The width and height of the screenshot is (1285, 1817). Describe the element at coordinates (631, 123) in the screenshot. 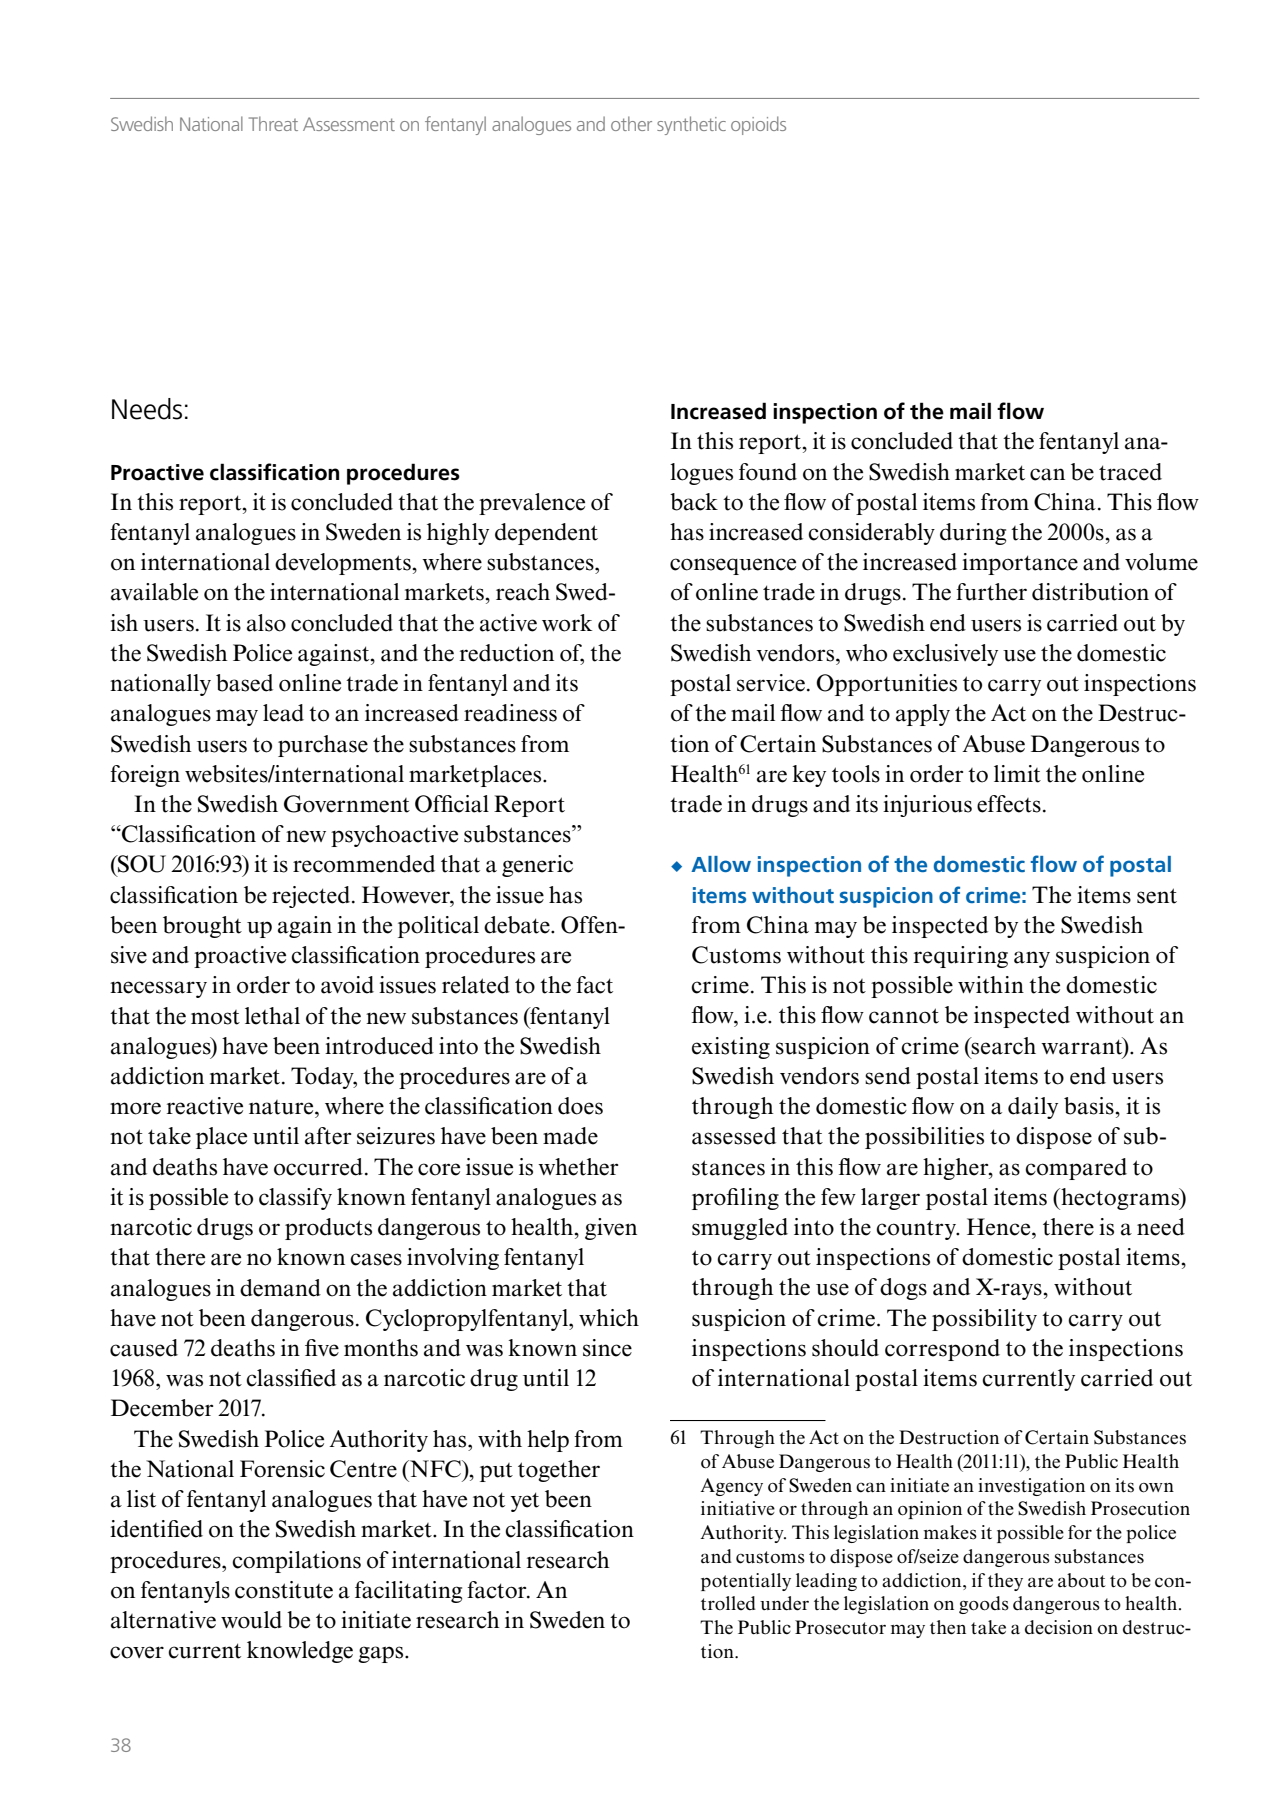

I see `other` at that location.
